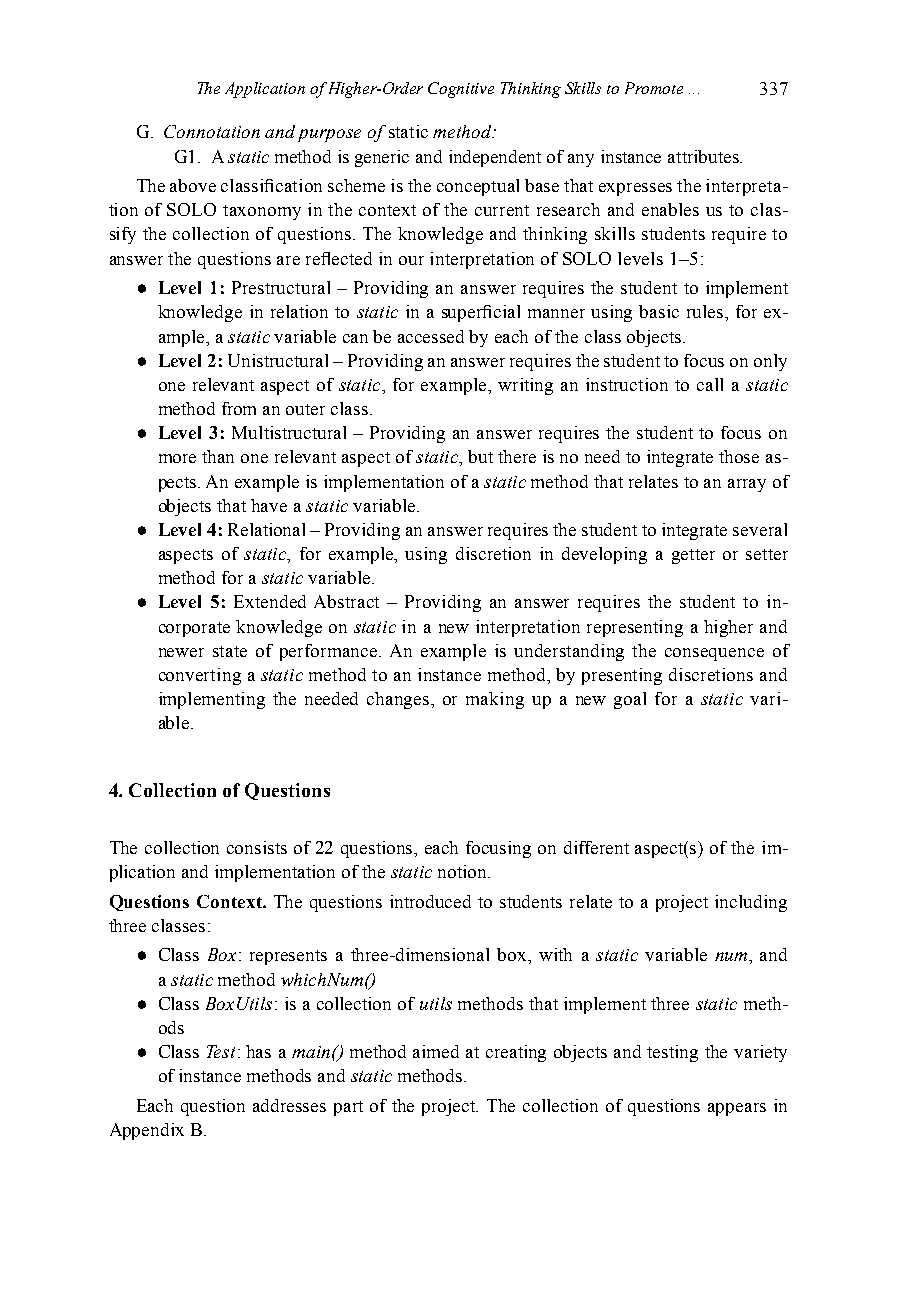  What do you see at coordinates (436, 1051) in the screenshot?
I see `aimed` at bounding box center [436, 1051].
